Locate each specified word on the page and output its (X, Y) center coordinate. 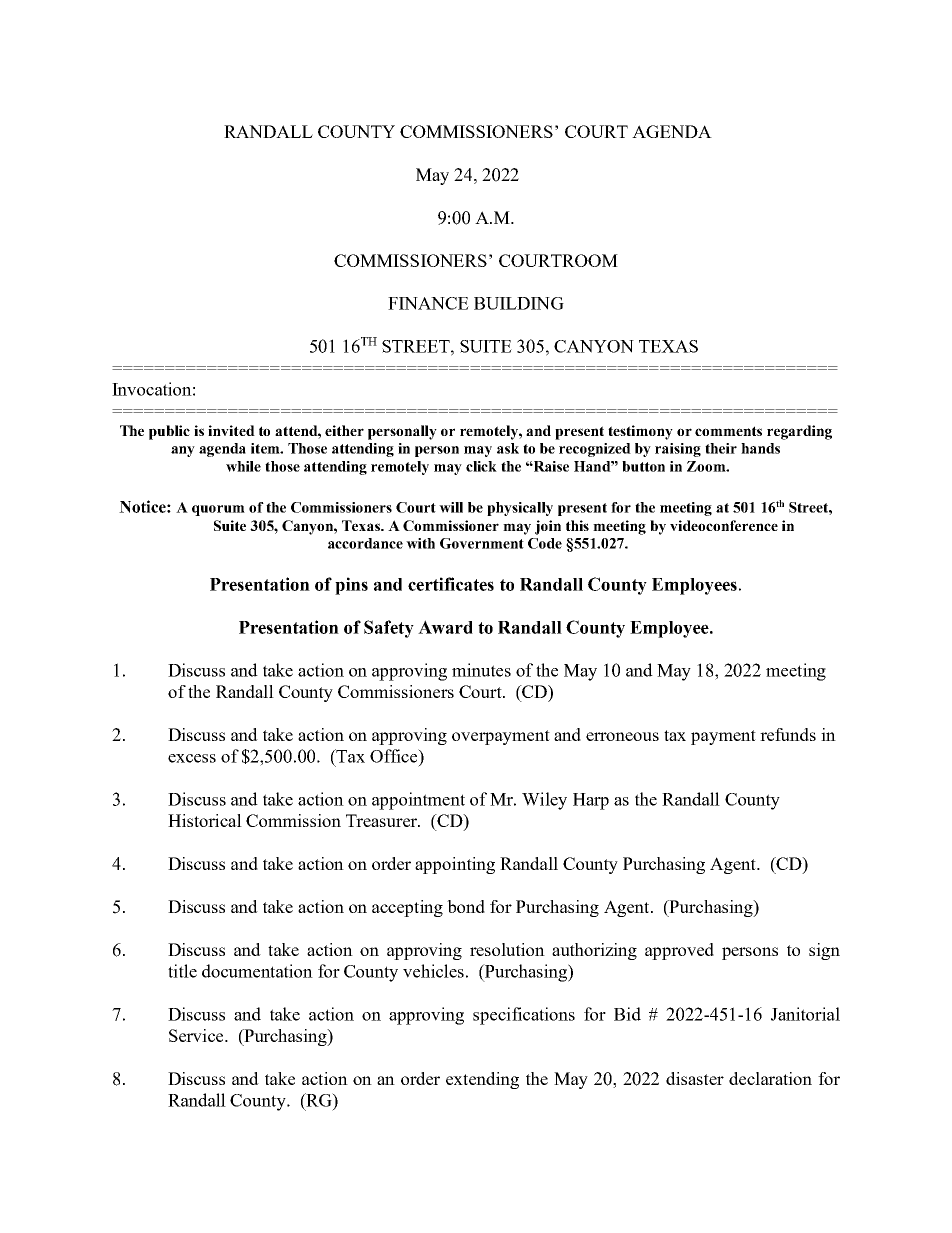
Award (445, 627)
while (243, 466)
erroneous (622, 736)
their (721, 448)
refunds (788, 734)
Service (197, 1035)
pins (351, 586)
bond (466, 906)
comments (728, 431)
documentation (257, 971)
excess (192, 758)
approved (679, 951)
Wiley (544, 801)
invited (231, 430)
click (481, 466)
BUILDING (519, 303)
